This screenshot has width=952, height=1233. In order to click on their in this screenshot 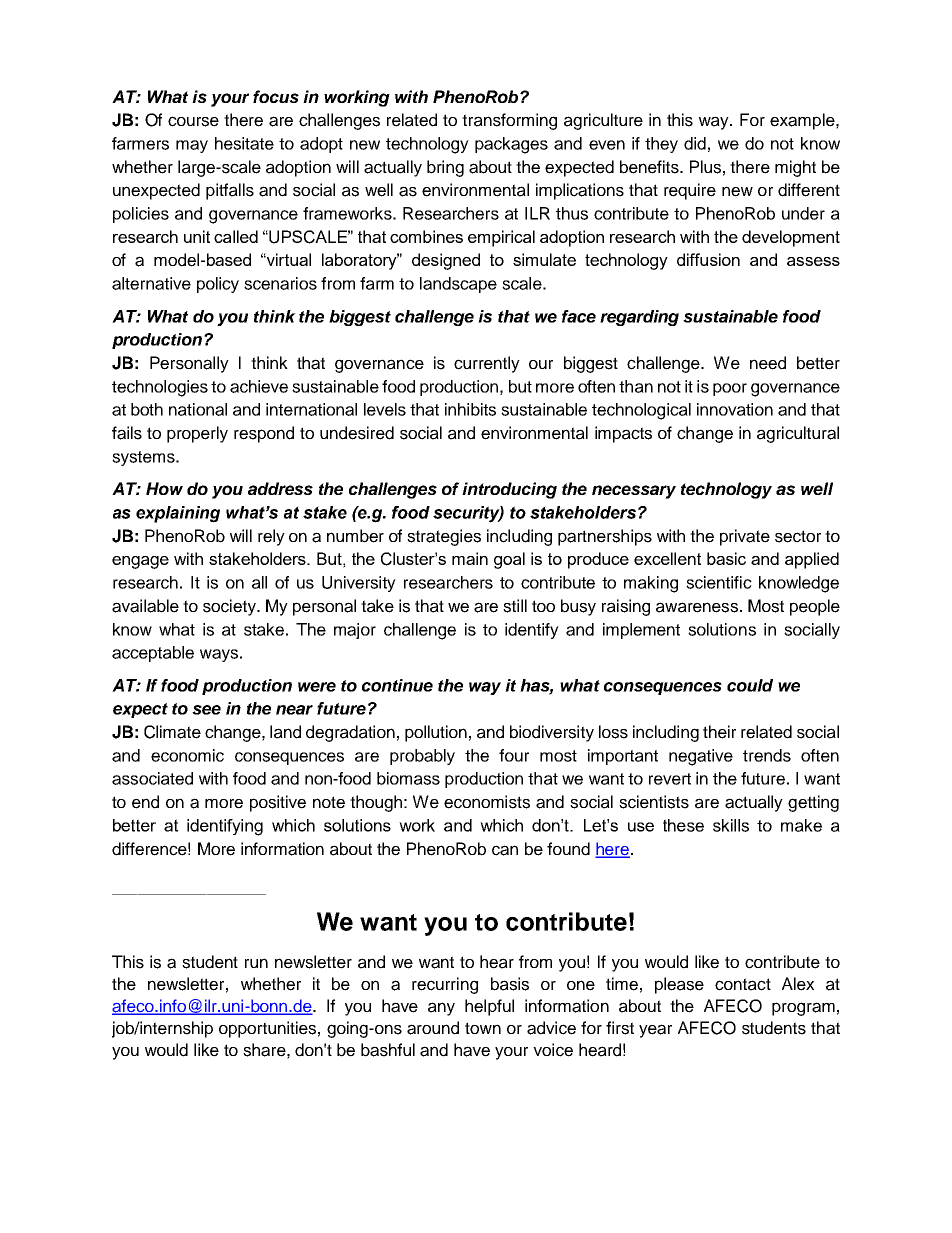, I will do `click(719, 732)`.
